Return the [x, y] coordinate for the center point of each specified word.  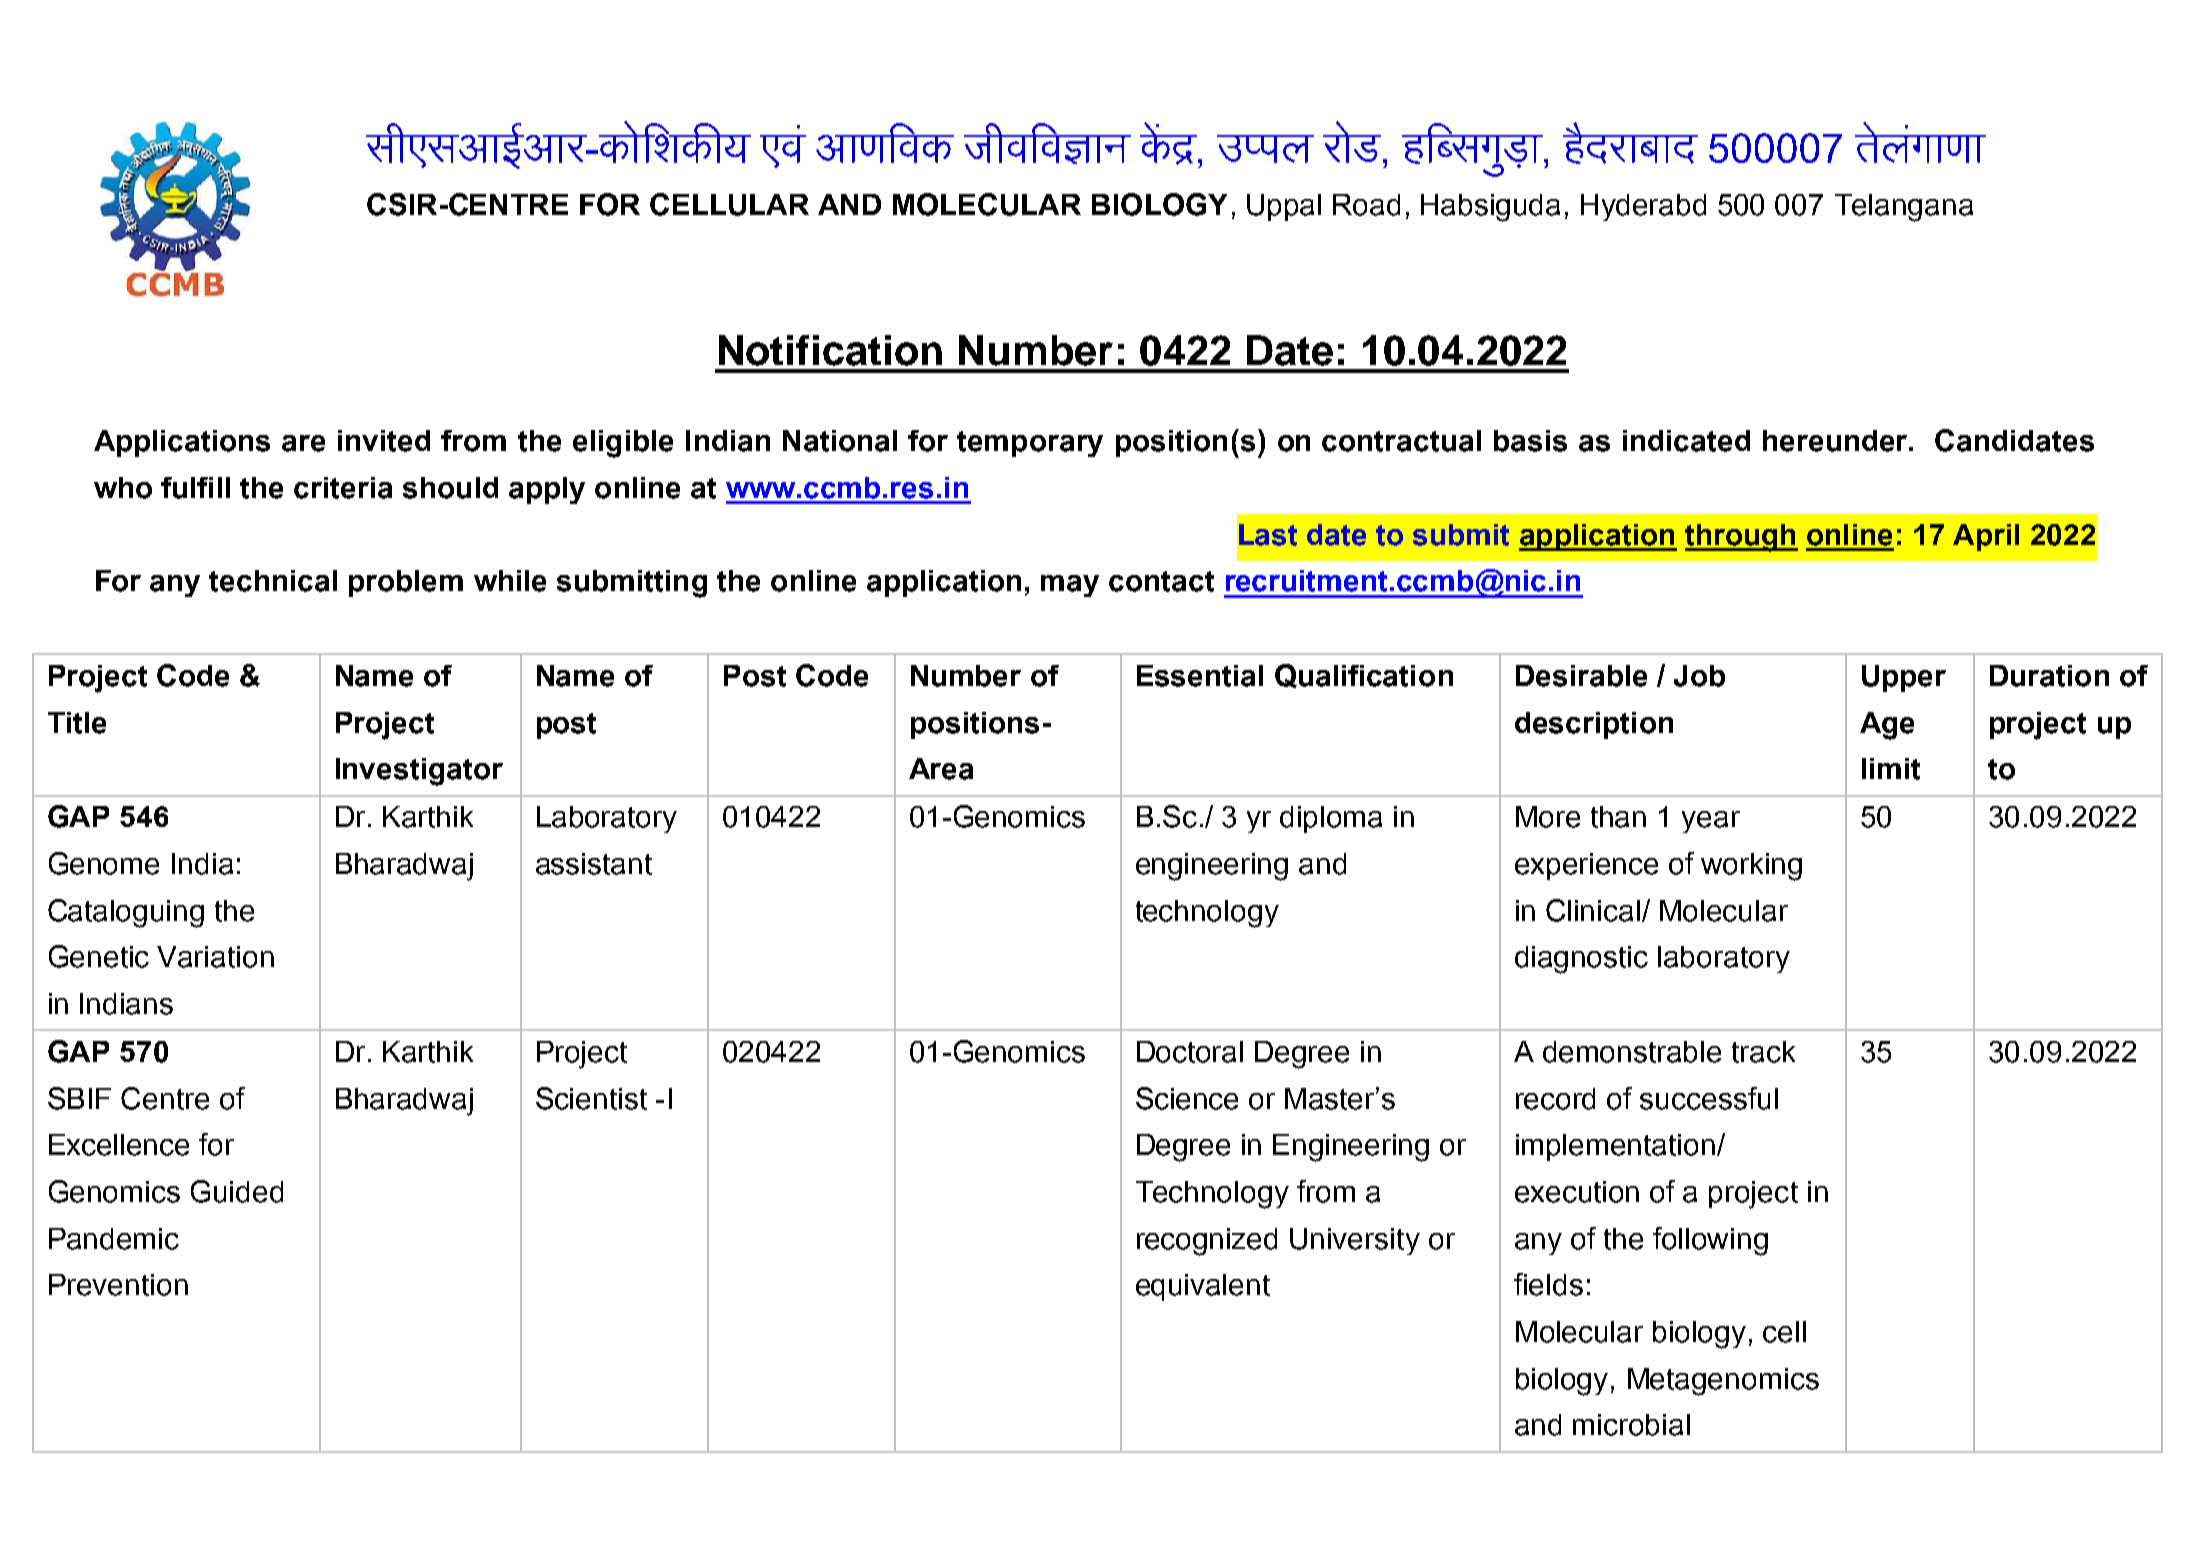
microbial [1631, 1425]
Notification [830, 350]
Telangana [1904, 208]
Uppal [1284, 207]
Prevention [118, 1285]
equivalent [1203, 1287]
